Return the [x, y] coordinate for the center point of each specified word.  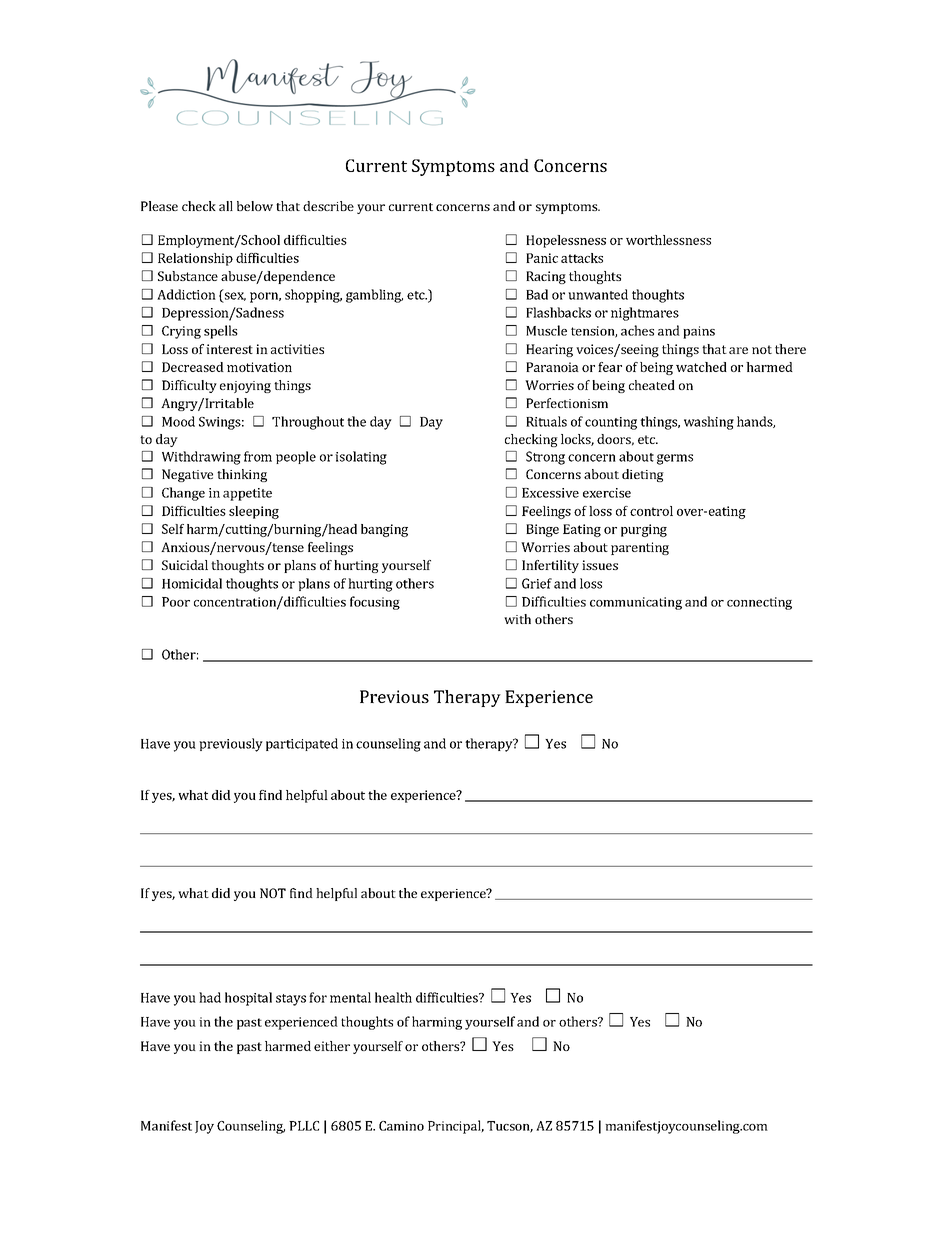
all [226, 206]
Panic [542, 258]
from [258, 456]
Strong [545, 458]
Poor [176, 602]
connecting [759, 603]
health [393, 997]
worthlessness [668, 240]
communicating [636, 603]
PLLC [304, 1126]
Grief [537, 583]
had [210, 997]
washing [709, 423]
